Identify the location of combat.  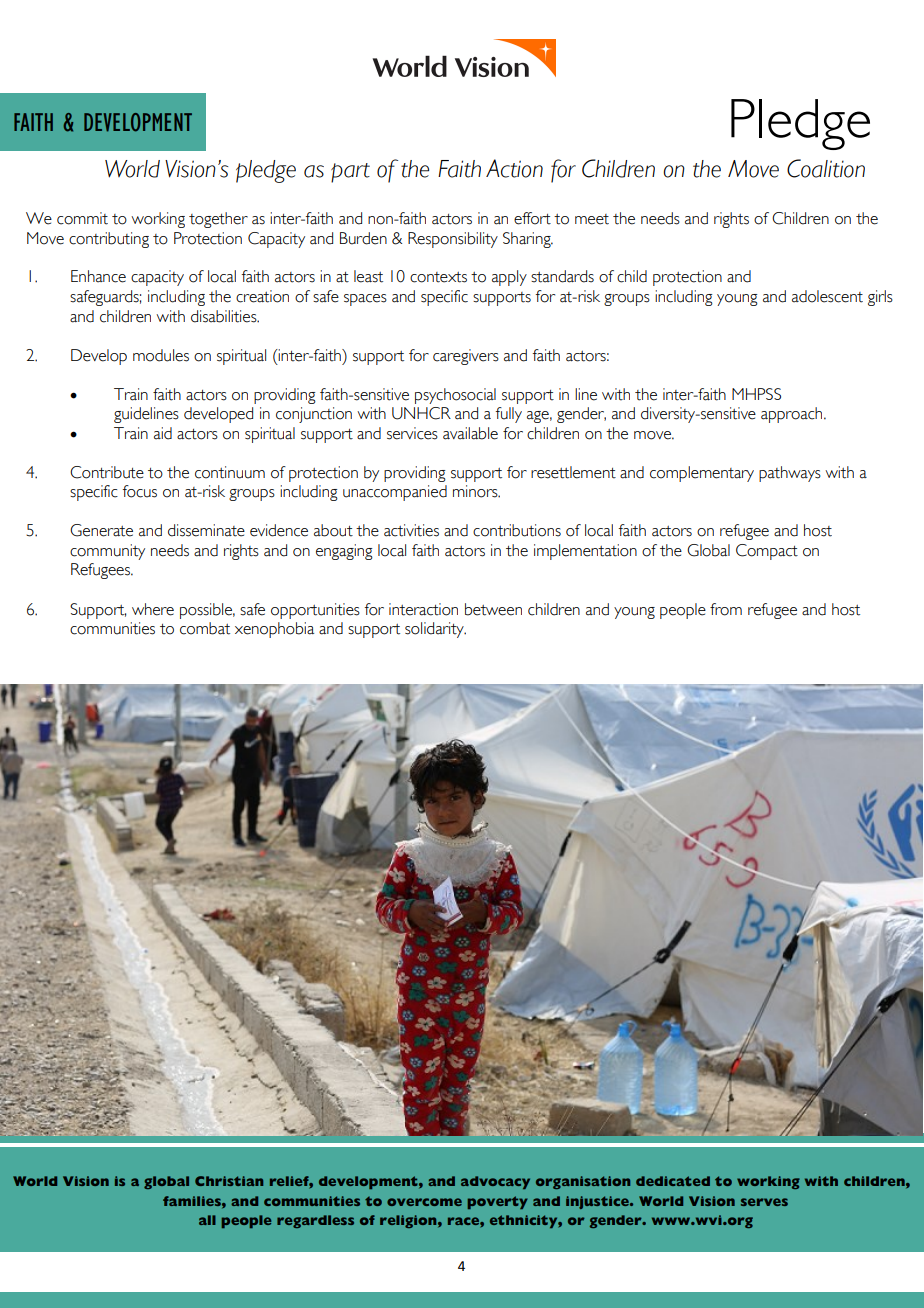
(205, 628).
